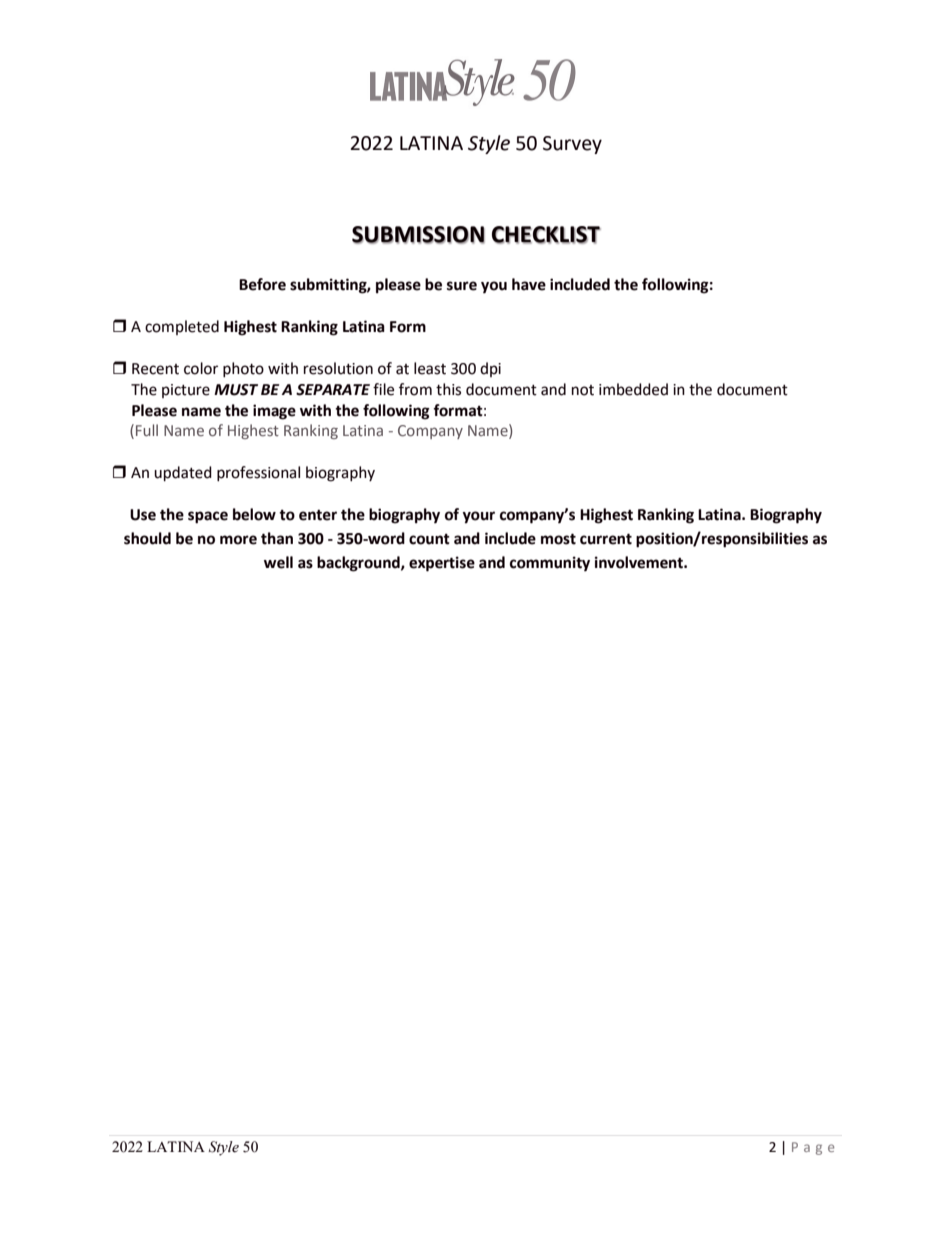 The image size is (952, 1233). I want to click on file, so click(383, 389).
